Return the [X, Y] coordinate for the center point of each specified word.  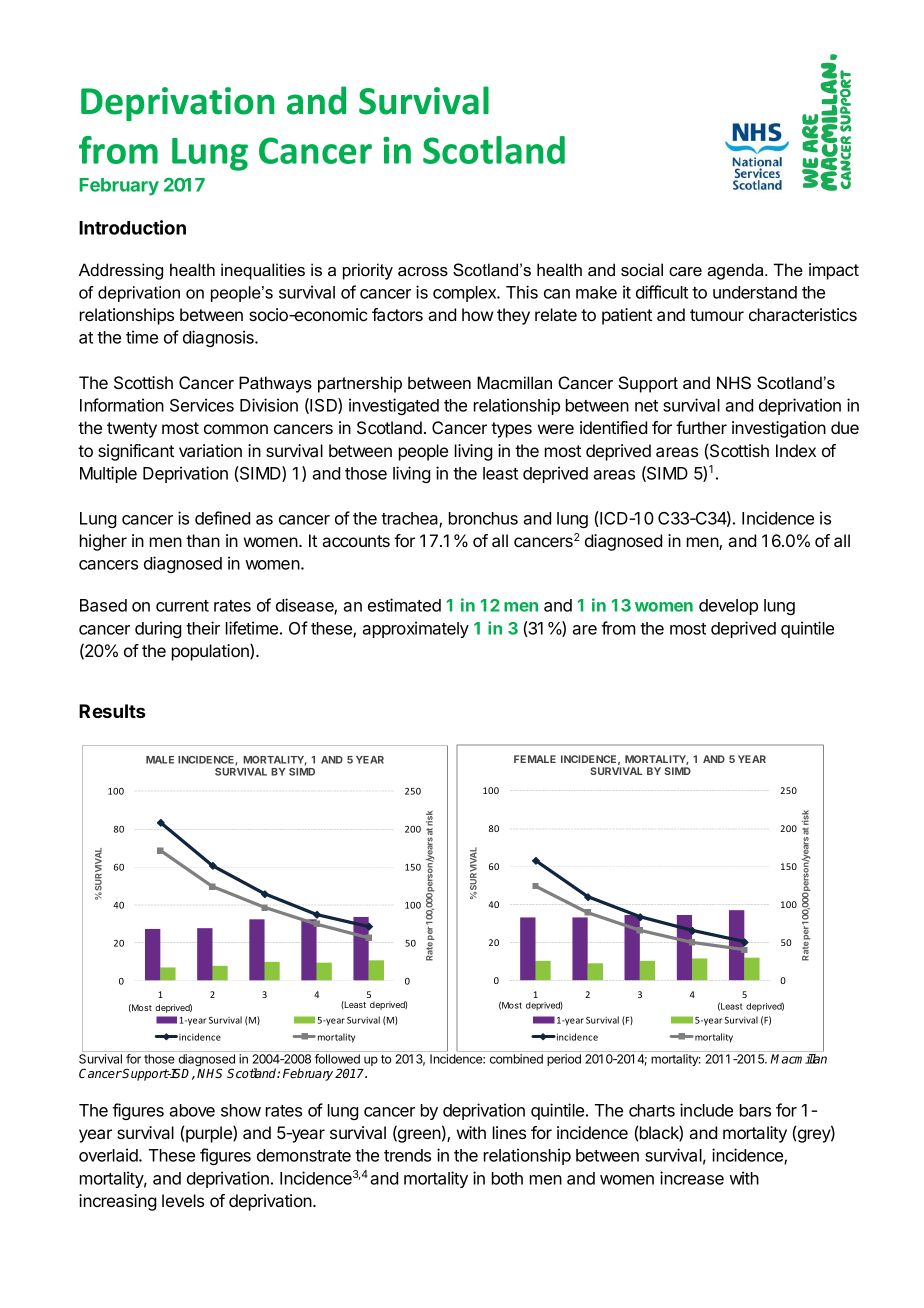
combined [516, 1059]
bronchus [483, 518]
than [203, 540]
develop [728, 607]
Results [112, 711]
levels [183, 1200]
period [564, 1060]
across [423, 271]
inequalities [263, 271]
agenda [736, 271]
